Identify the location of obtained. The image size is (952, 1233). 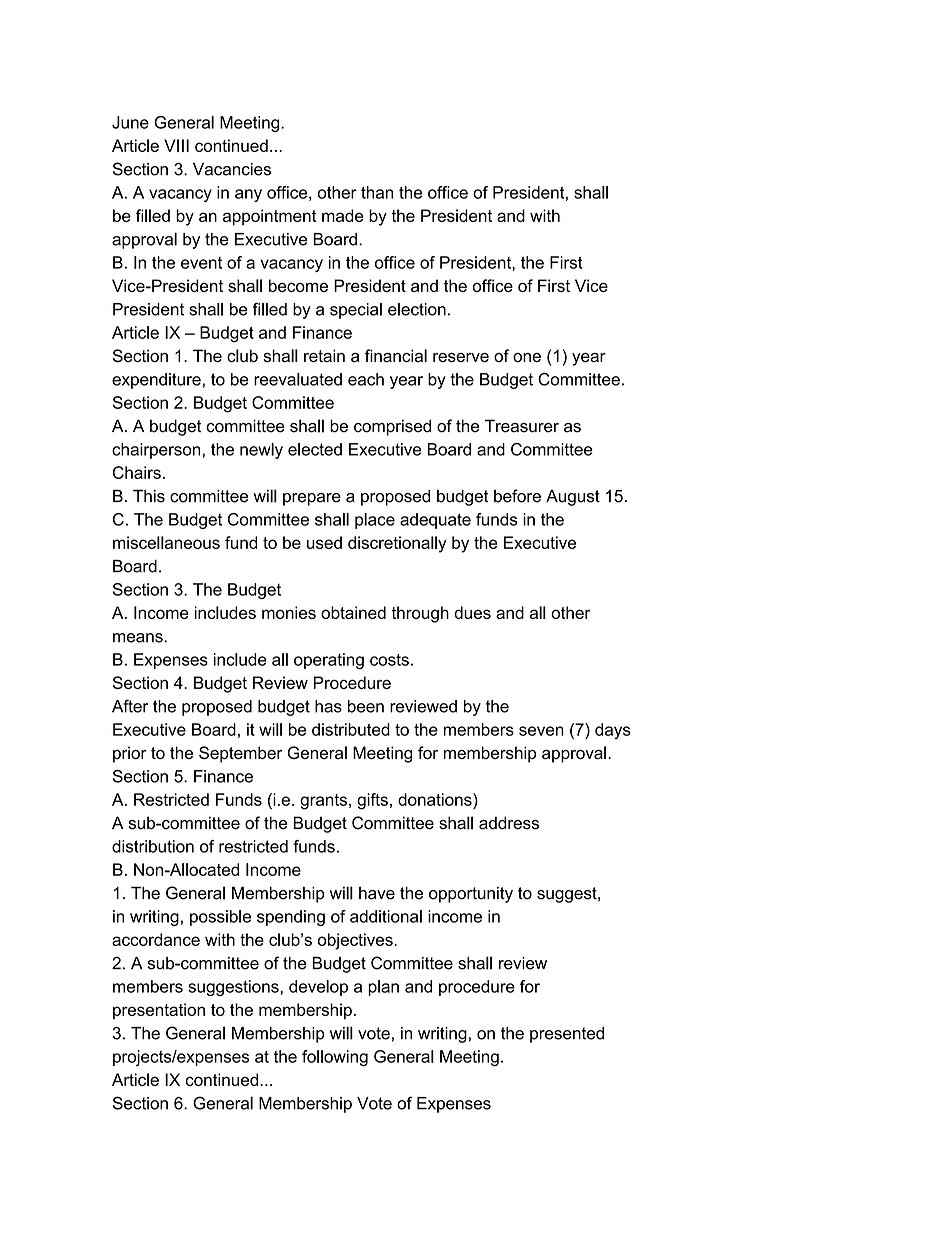
(353, 612).
